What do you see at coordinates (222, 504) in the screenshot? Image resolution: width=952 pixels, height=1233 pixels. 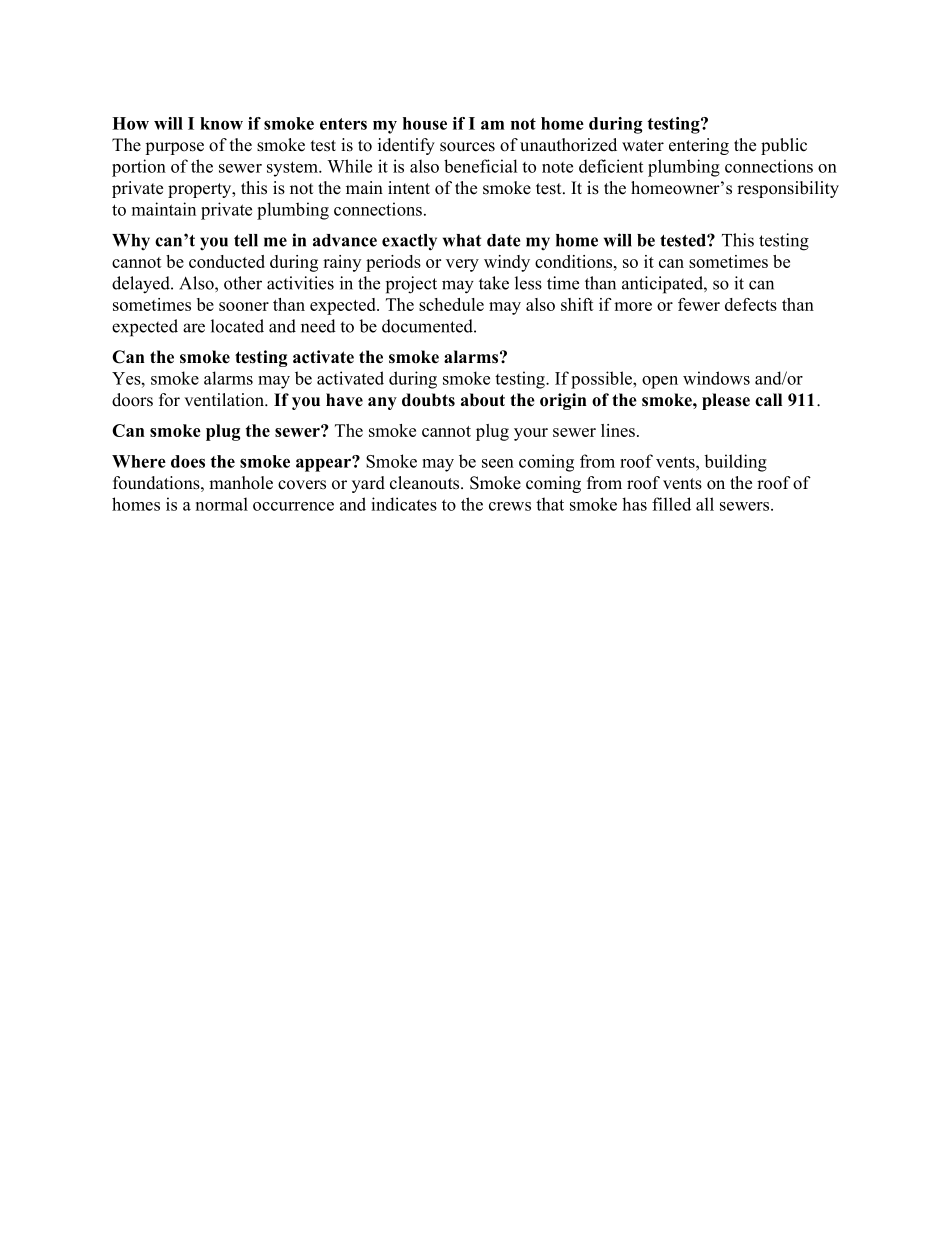 I see `normal` at bounding box center [222, 504].
